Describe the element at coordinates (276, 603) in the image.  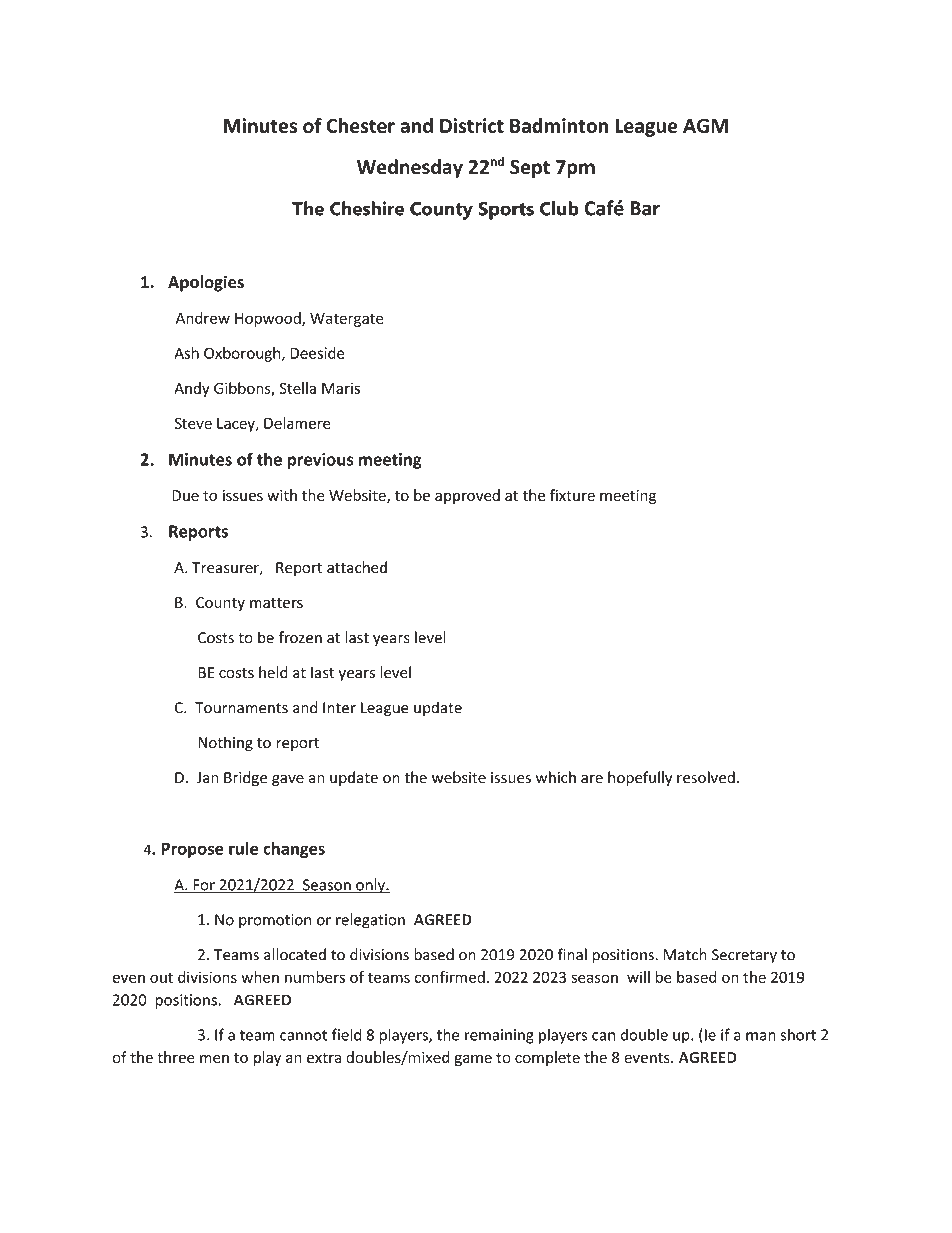
I see `matters` at that location.
